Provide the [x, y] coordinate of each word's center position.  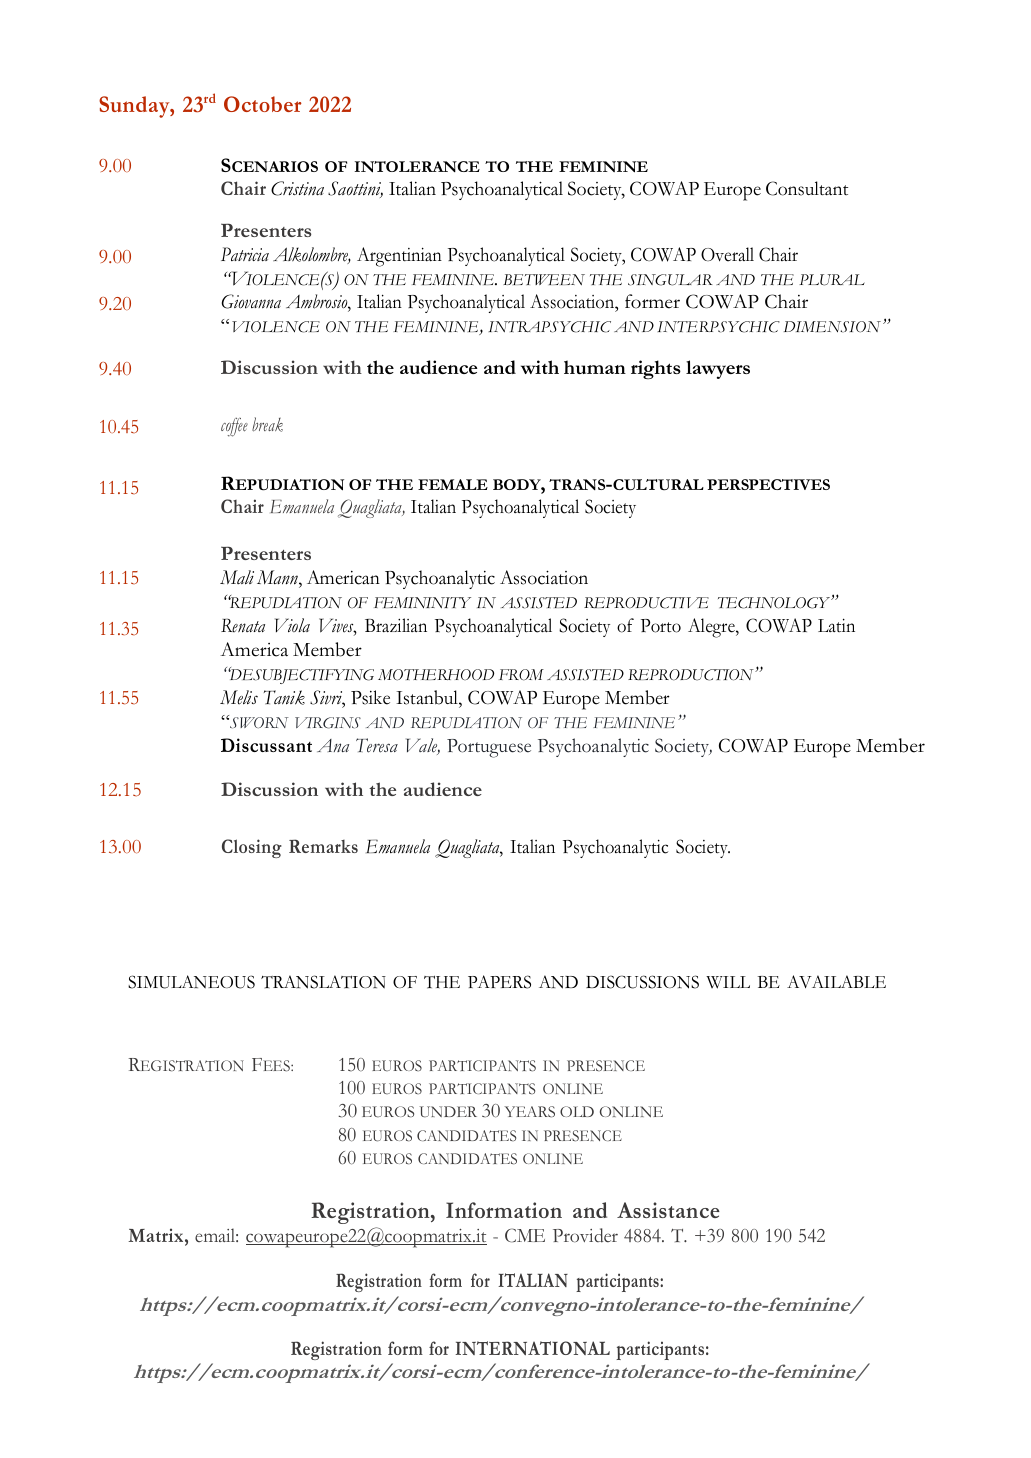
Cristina [297, 188]
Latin [836, 625]
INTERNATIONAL [532, 1348]
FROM [521, 675]
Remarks [323, 846]
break [267, 424]
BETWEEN [544, 279]
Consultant [807, 188]
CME [525, 1235]
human [595, 367]
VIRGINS [328, 723]
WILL [728, 982]
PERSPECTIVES [768, 484]
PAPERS [499, 982]
